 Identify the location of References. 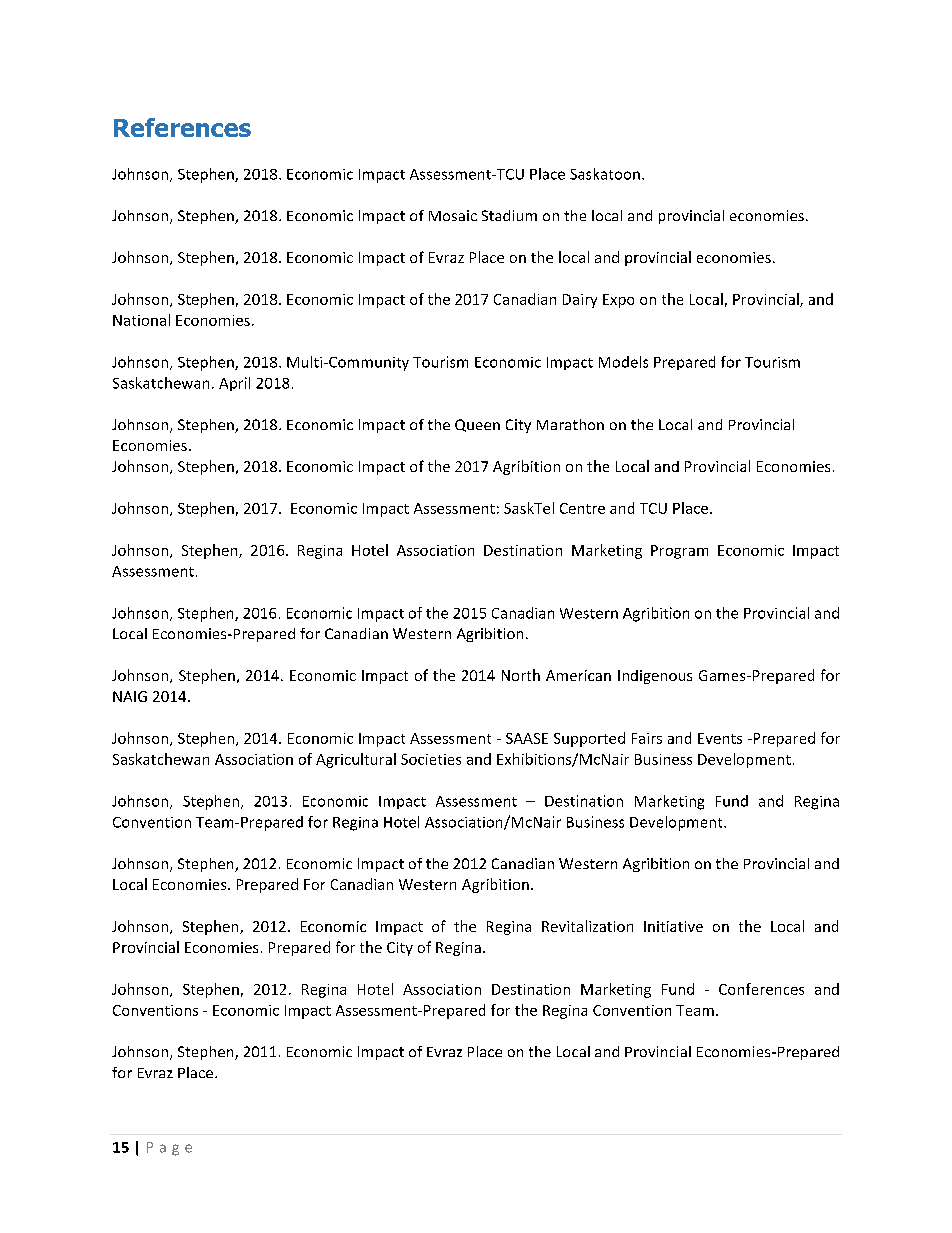
(182, 127).
